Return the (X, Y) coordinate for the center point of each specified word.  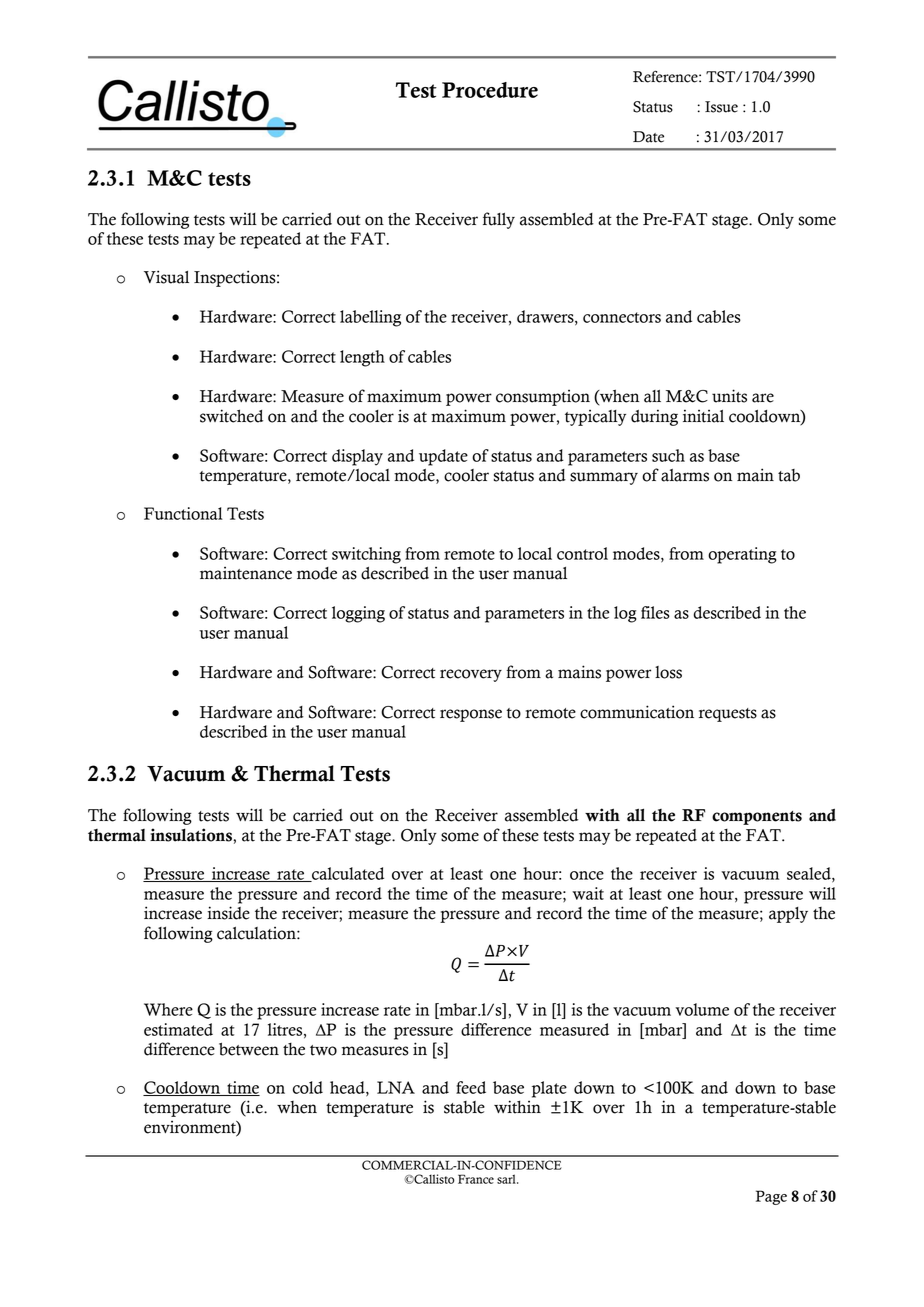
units (729, 396)
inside (228, 913)
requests (728, 715)
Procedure (490, 90)
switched (231, 416)
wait (588, 893)
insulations (192, 835)
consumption (543, 397)
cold (308, 1087)
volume (702, 1009)
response (471, 715)
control (582, 553)
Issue (721, 107)
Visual (166, 277)
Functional (183, 513)
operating (742, 555)
